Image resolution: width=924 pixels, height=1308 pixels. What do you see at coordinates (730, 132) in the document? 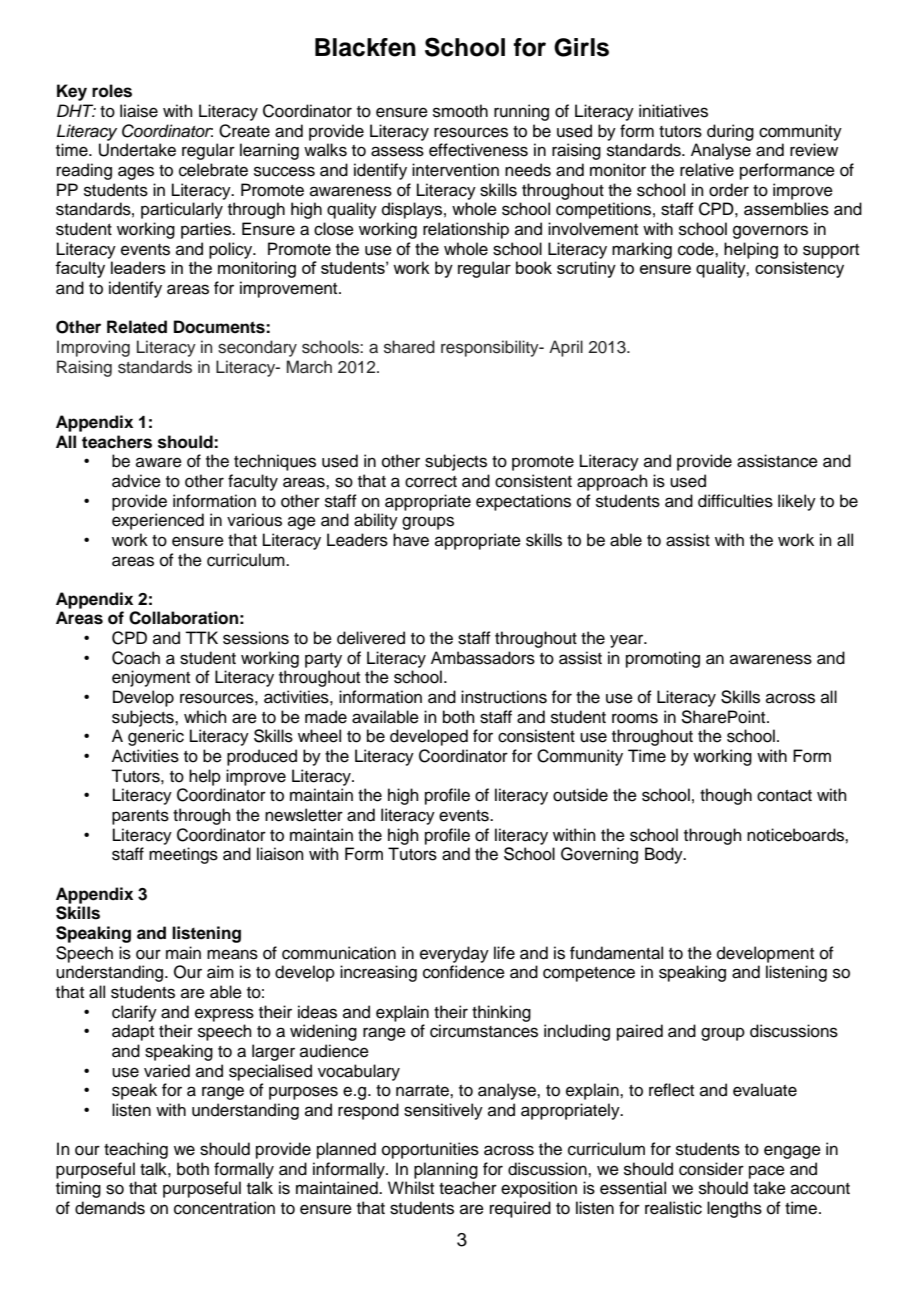
I see `during` at bounding box center [730, 132].
